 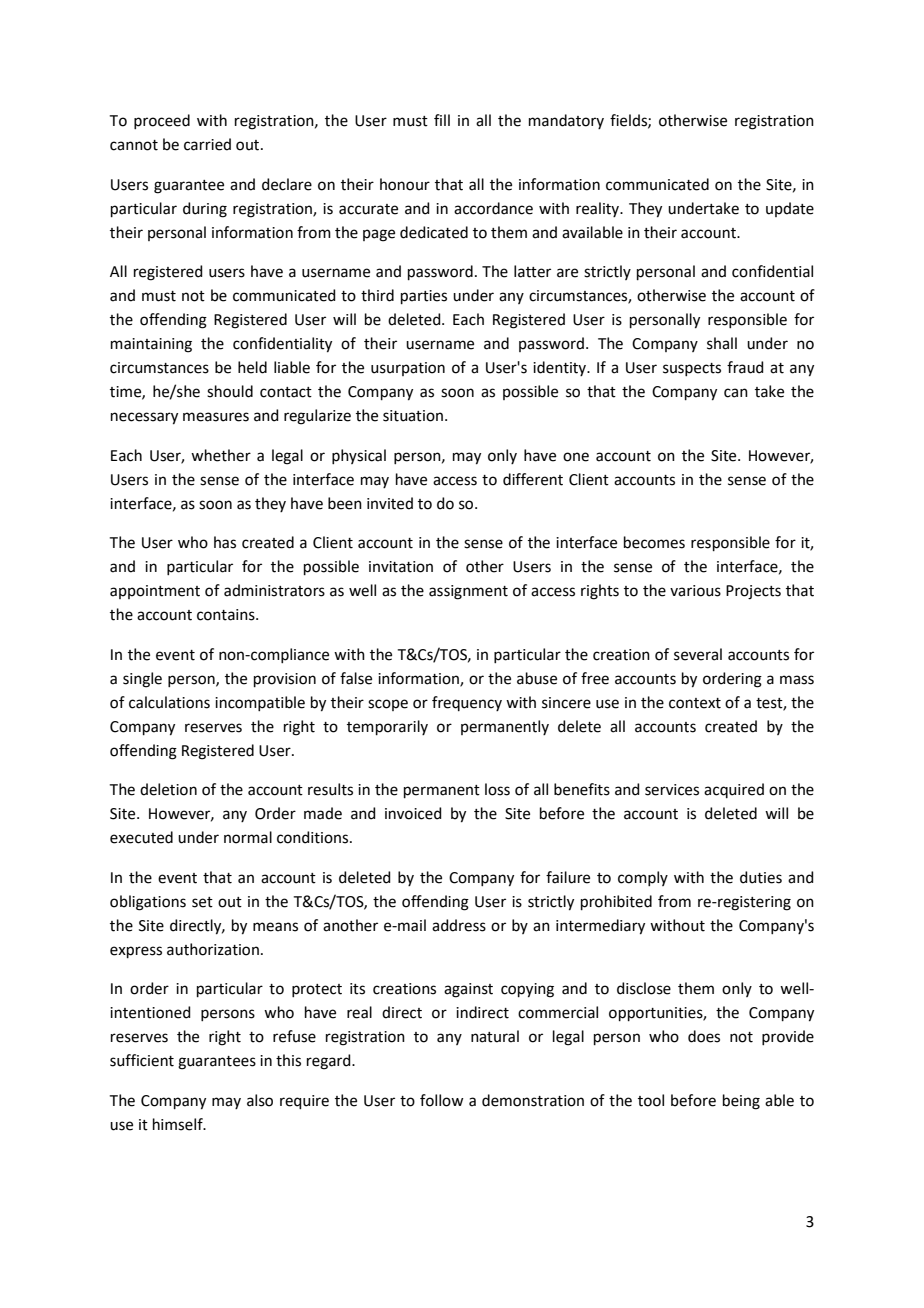 I want to click on follow, so click(x=441, y=1100).
